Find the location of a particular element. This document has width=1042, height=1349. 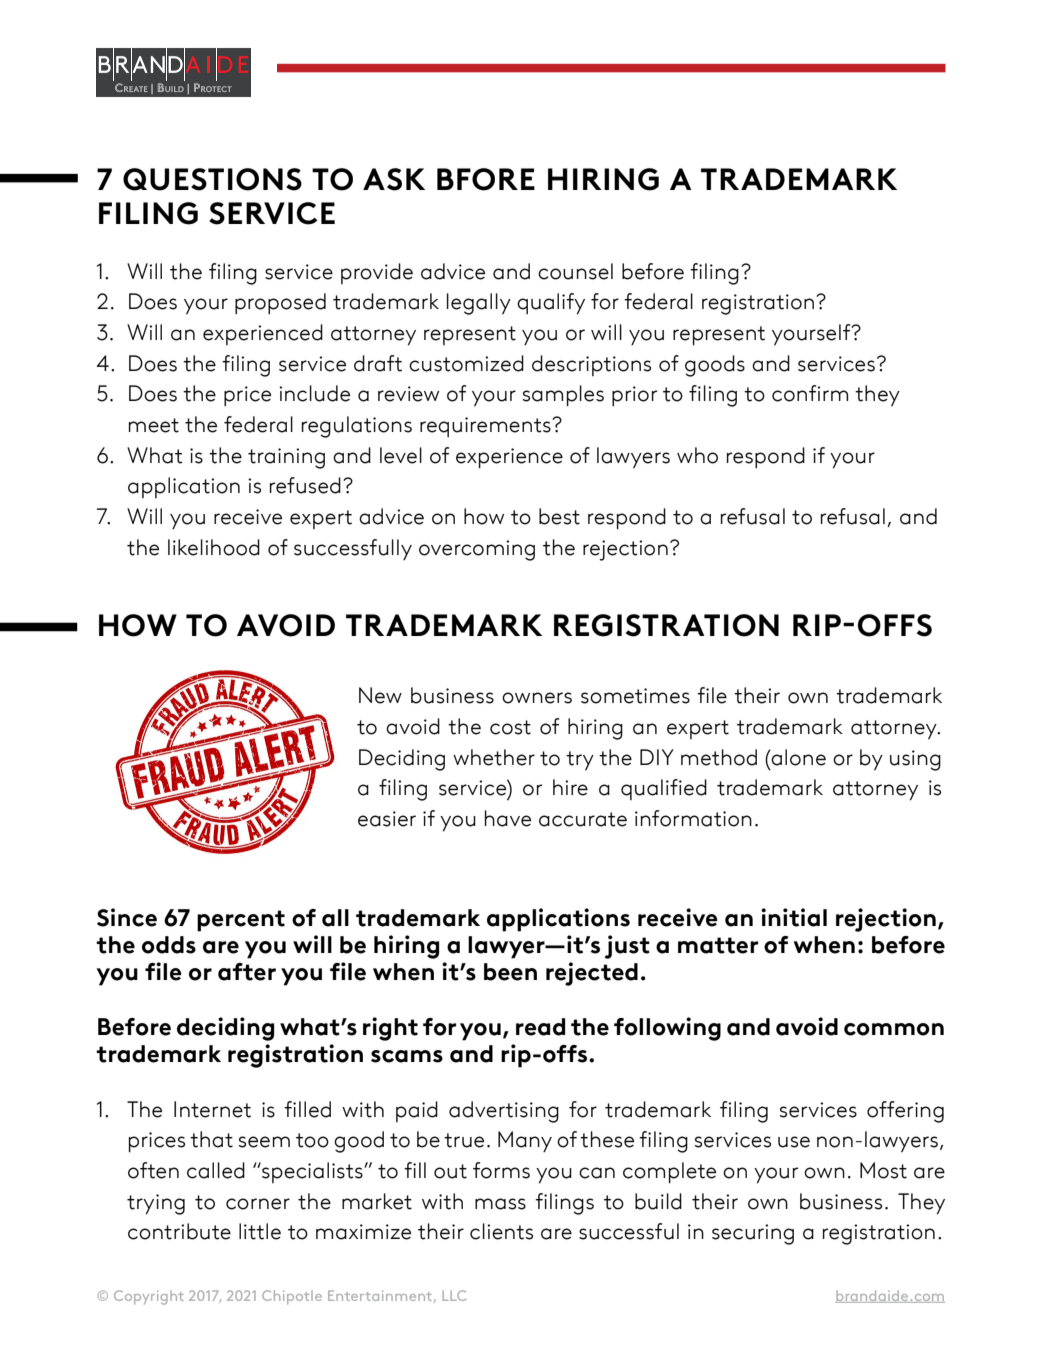

confirm is located at coordinates (810, 393).
